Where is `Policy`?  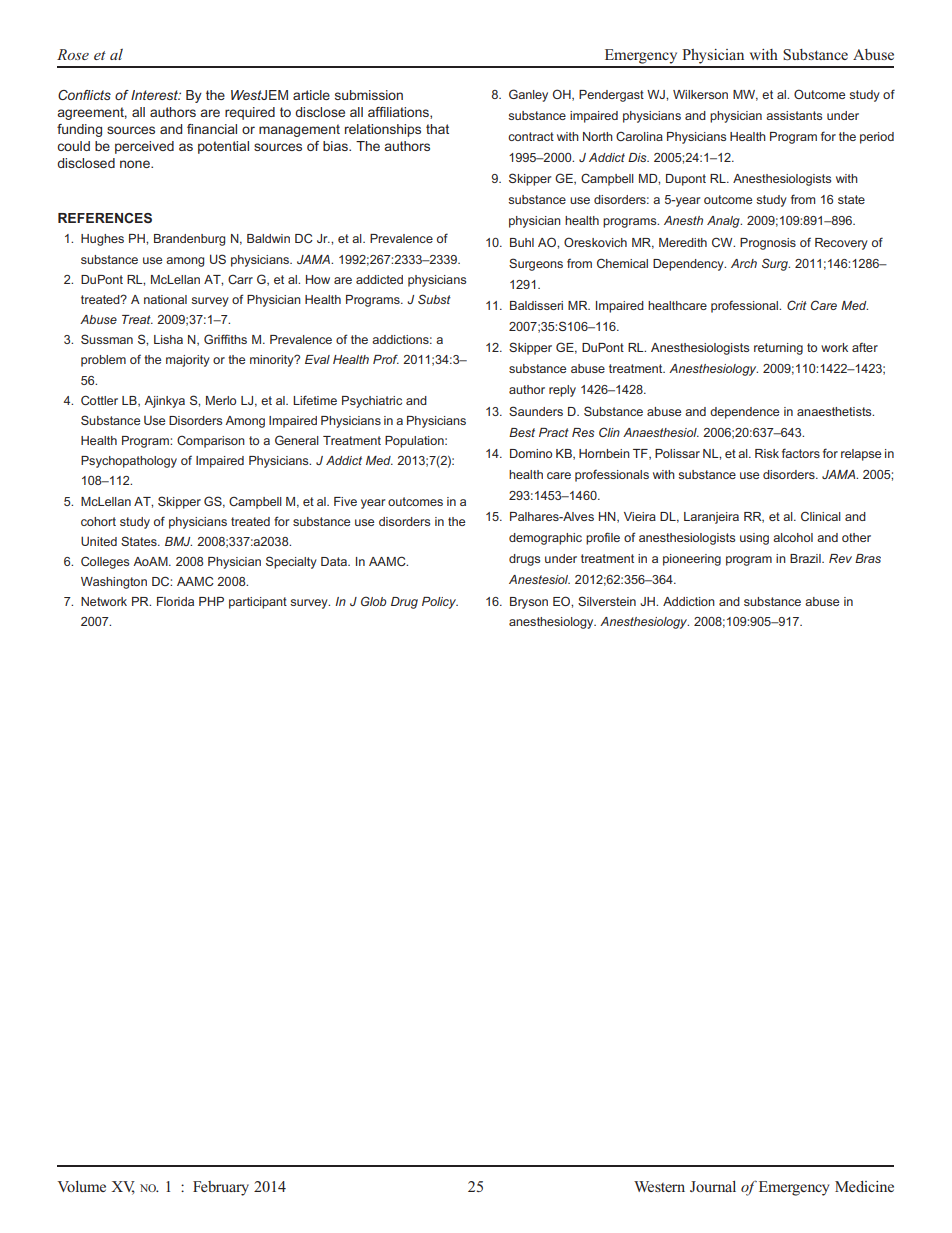 Policy is located at coordinates (440, 603).
